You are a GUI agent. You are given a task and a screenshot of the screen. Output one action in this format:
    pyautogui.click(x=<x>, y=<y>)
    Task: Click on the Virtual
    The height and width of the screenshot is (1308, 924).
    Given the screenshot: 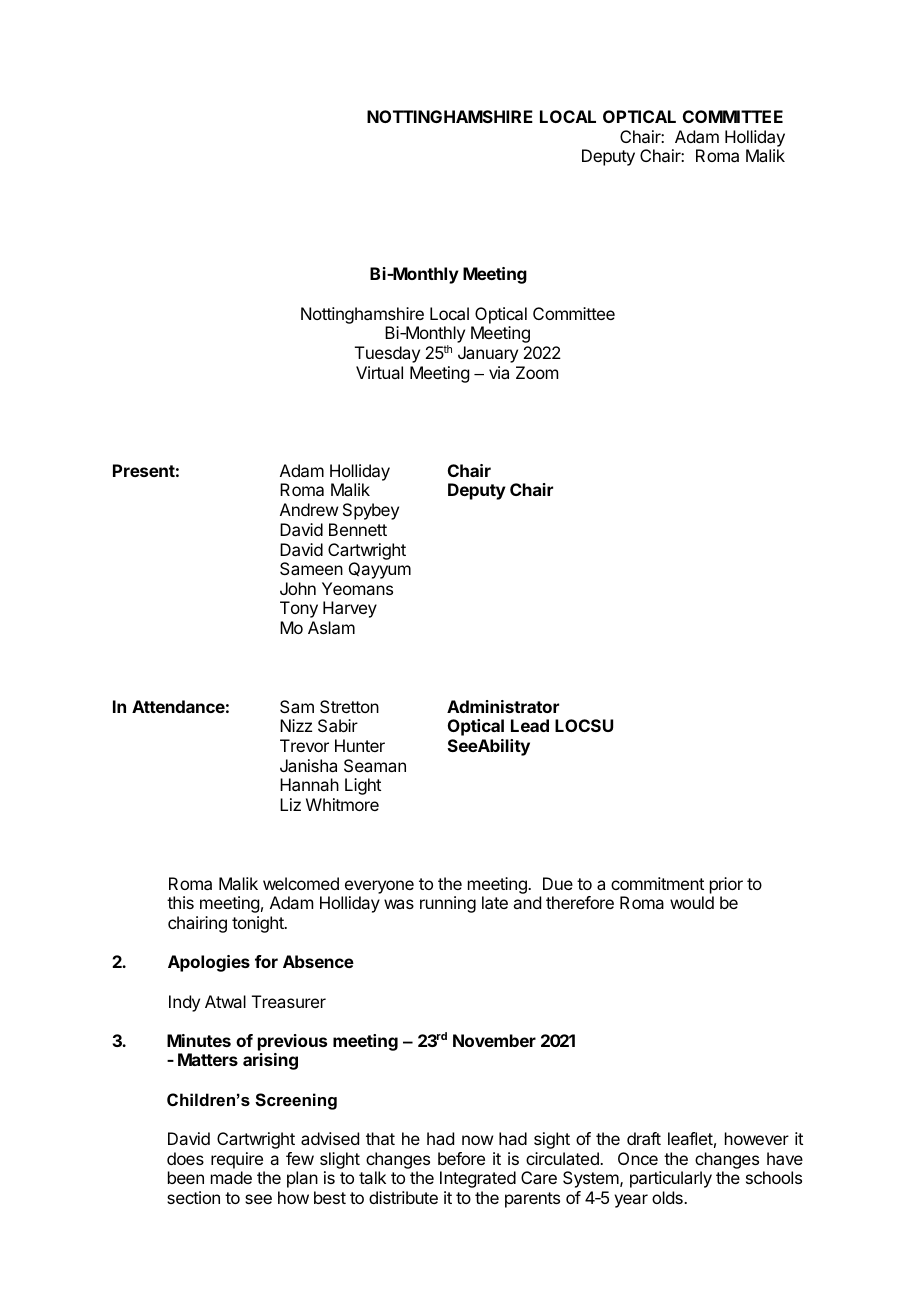 What is the action you would take?
    pyautogui.click(x=379, y=372)
